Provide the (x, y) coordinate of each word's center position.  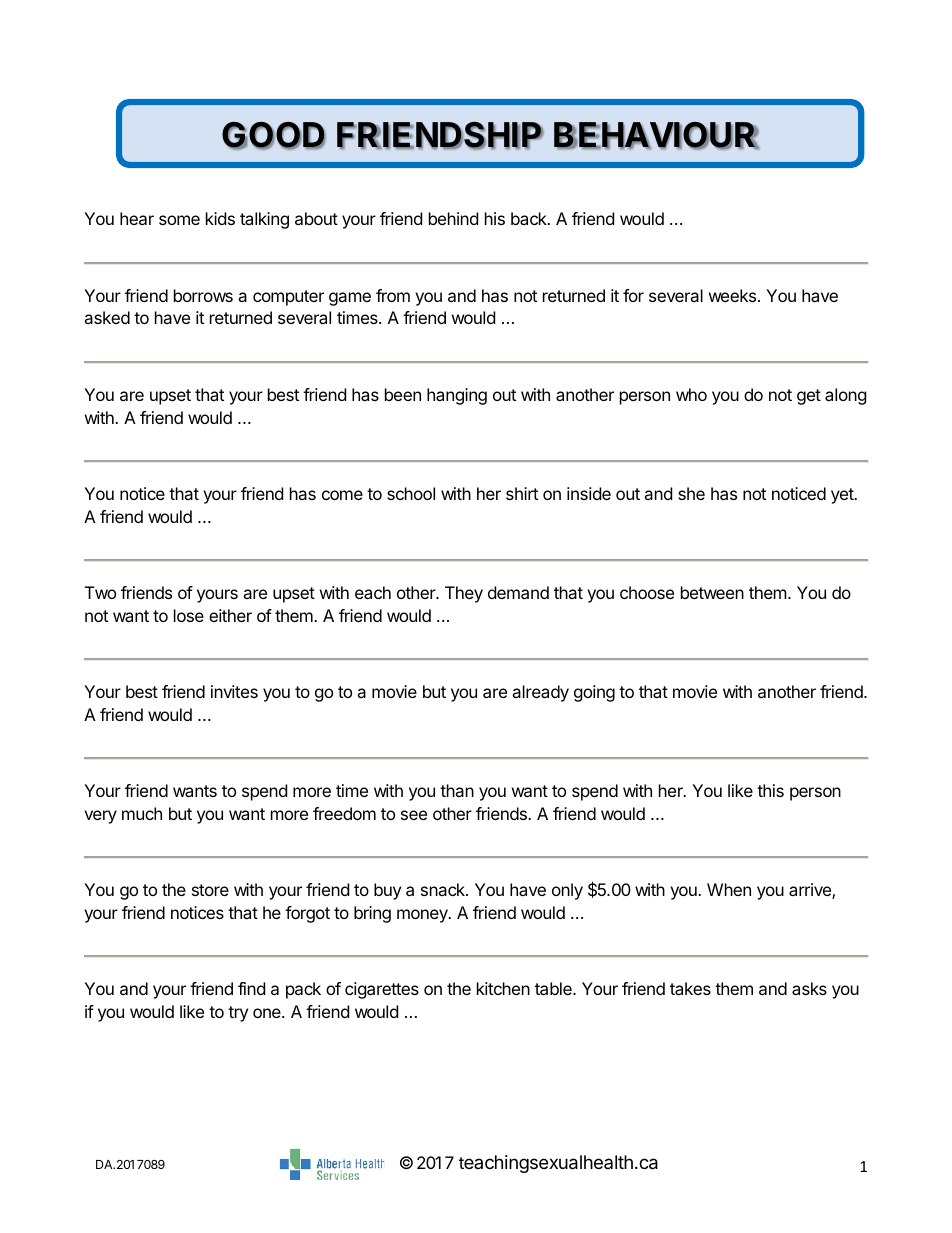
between (712, 592)
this (770, 790)
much (142, 813)
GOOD (274, 136)
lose (189, 615)
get (809, 397)
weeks (732, 295)
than (457, 790)
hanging (457, 396)
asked (107, 317)
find (251, 988)
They (464, 594)
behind (453, 218)
